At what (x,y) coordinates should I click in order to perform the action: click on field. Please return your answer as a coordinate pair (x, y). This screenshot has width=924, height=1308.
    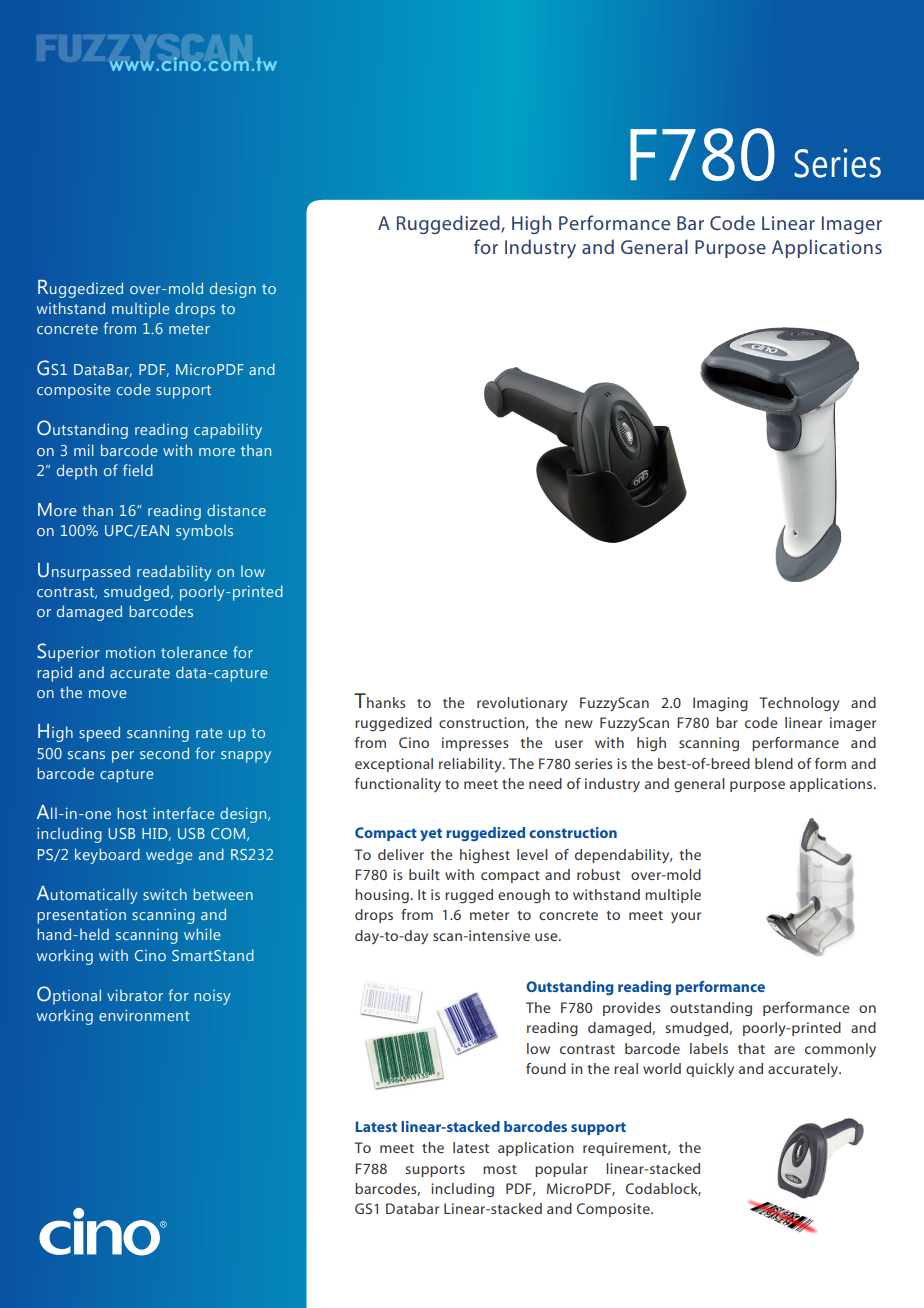
    Looking at the image, I should click on (138, 470).
